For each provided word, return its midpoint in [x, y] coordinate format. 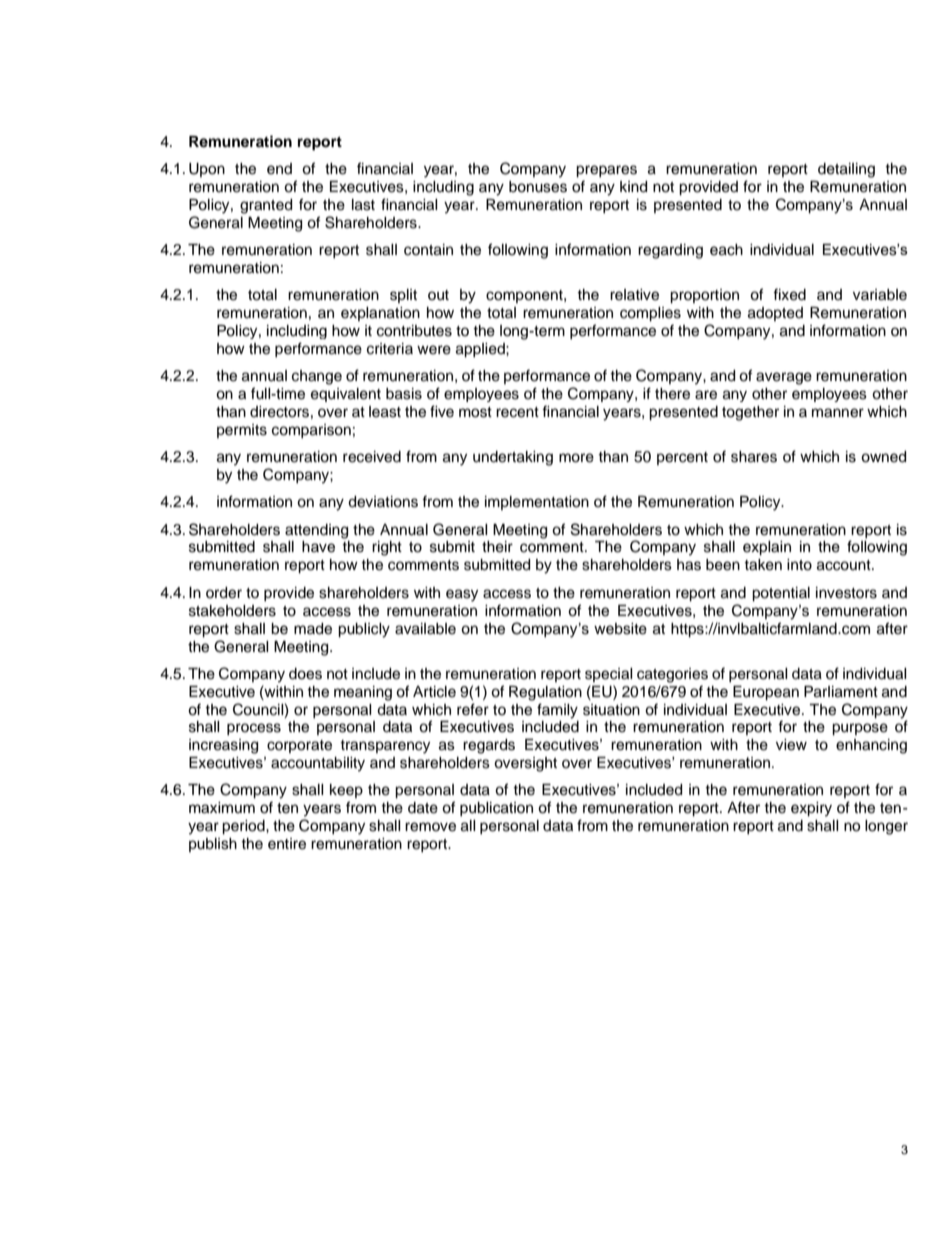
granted [266, 206]
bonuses [538, 187]
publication [496, 809]
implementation [537, 503]
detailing [846, 170]
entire [287, 844]
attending [316, 531]
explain [767, 548]
